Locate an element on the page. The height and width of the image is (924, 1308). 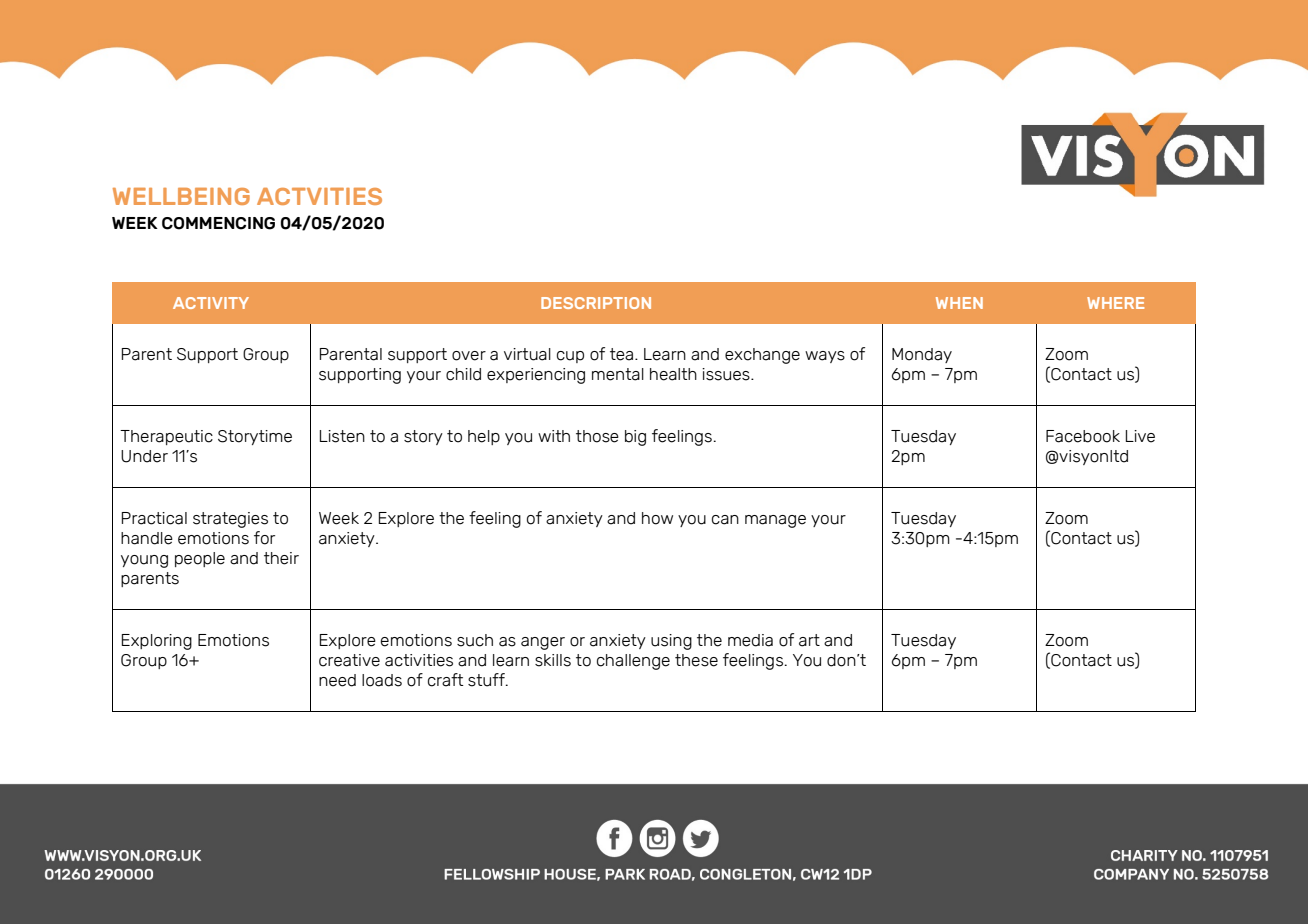
COMMENCING is located at coordinates (218, 223).
